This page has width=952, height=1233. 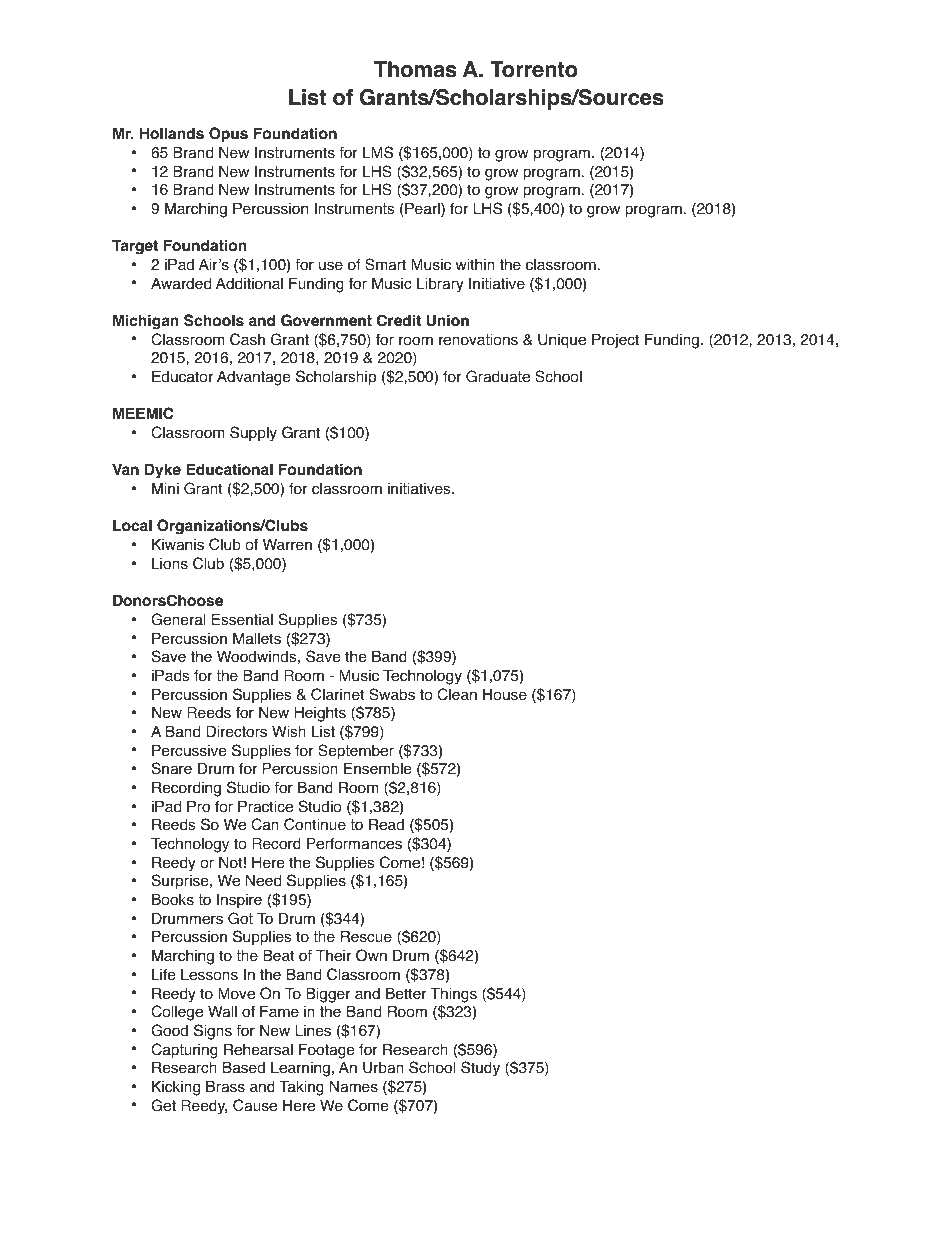 What do you see at coordinates (415, 69) in the page?
I see `Thomas` at bounding box center [415, 69].
